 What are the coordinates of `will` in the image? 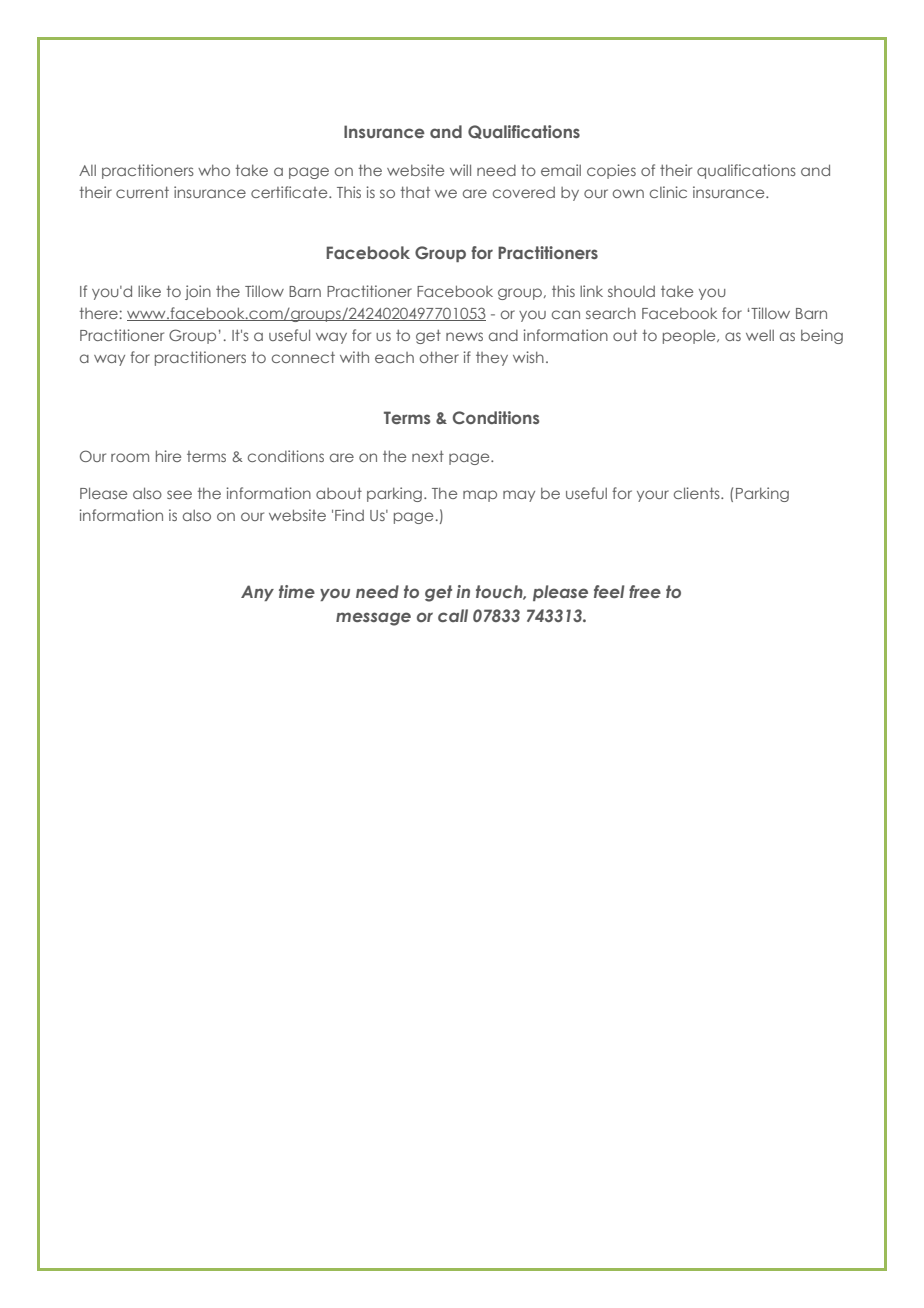 It's located at (460, 170).
